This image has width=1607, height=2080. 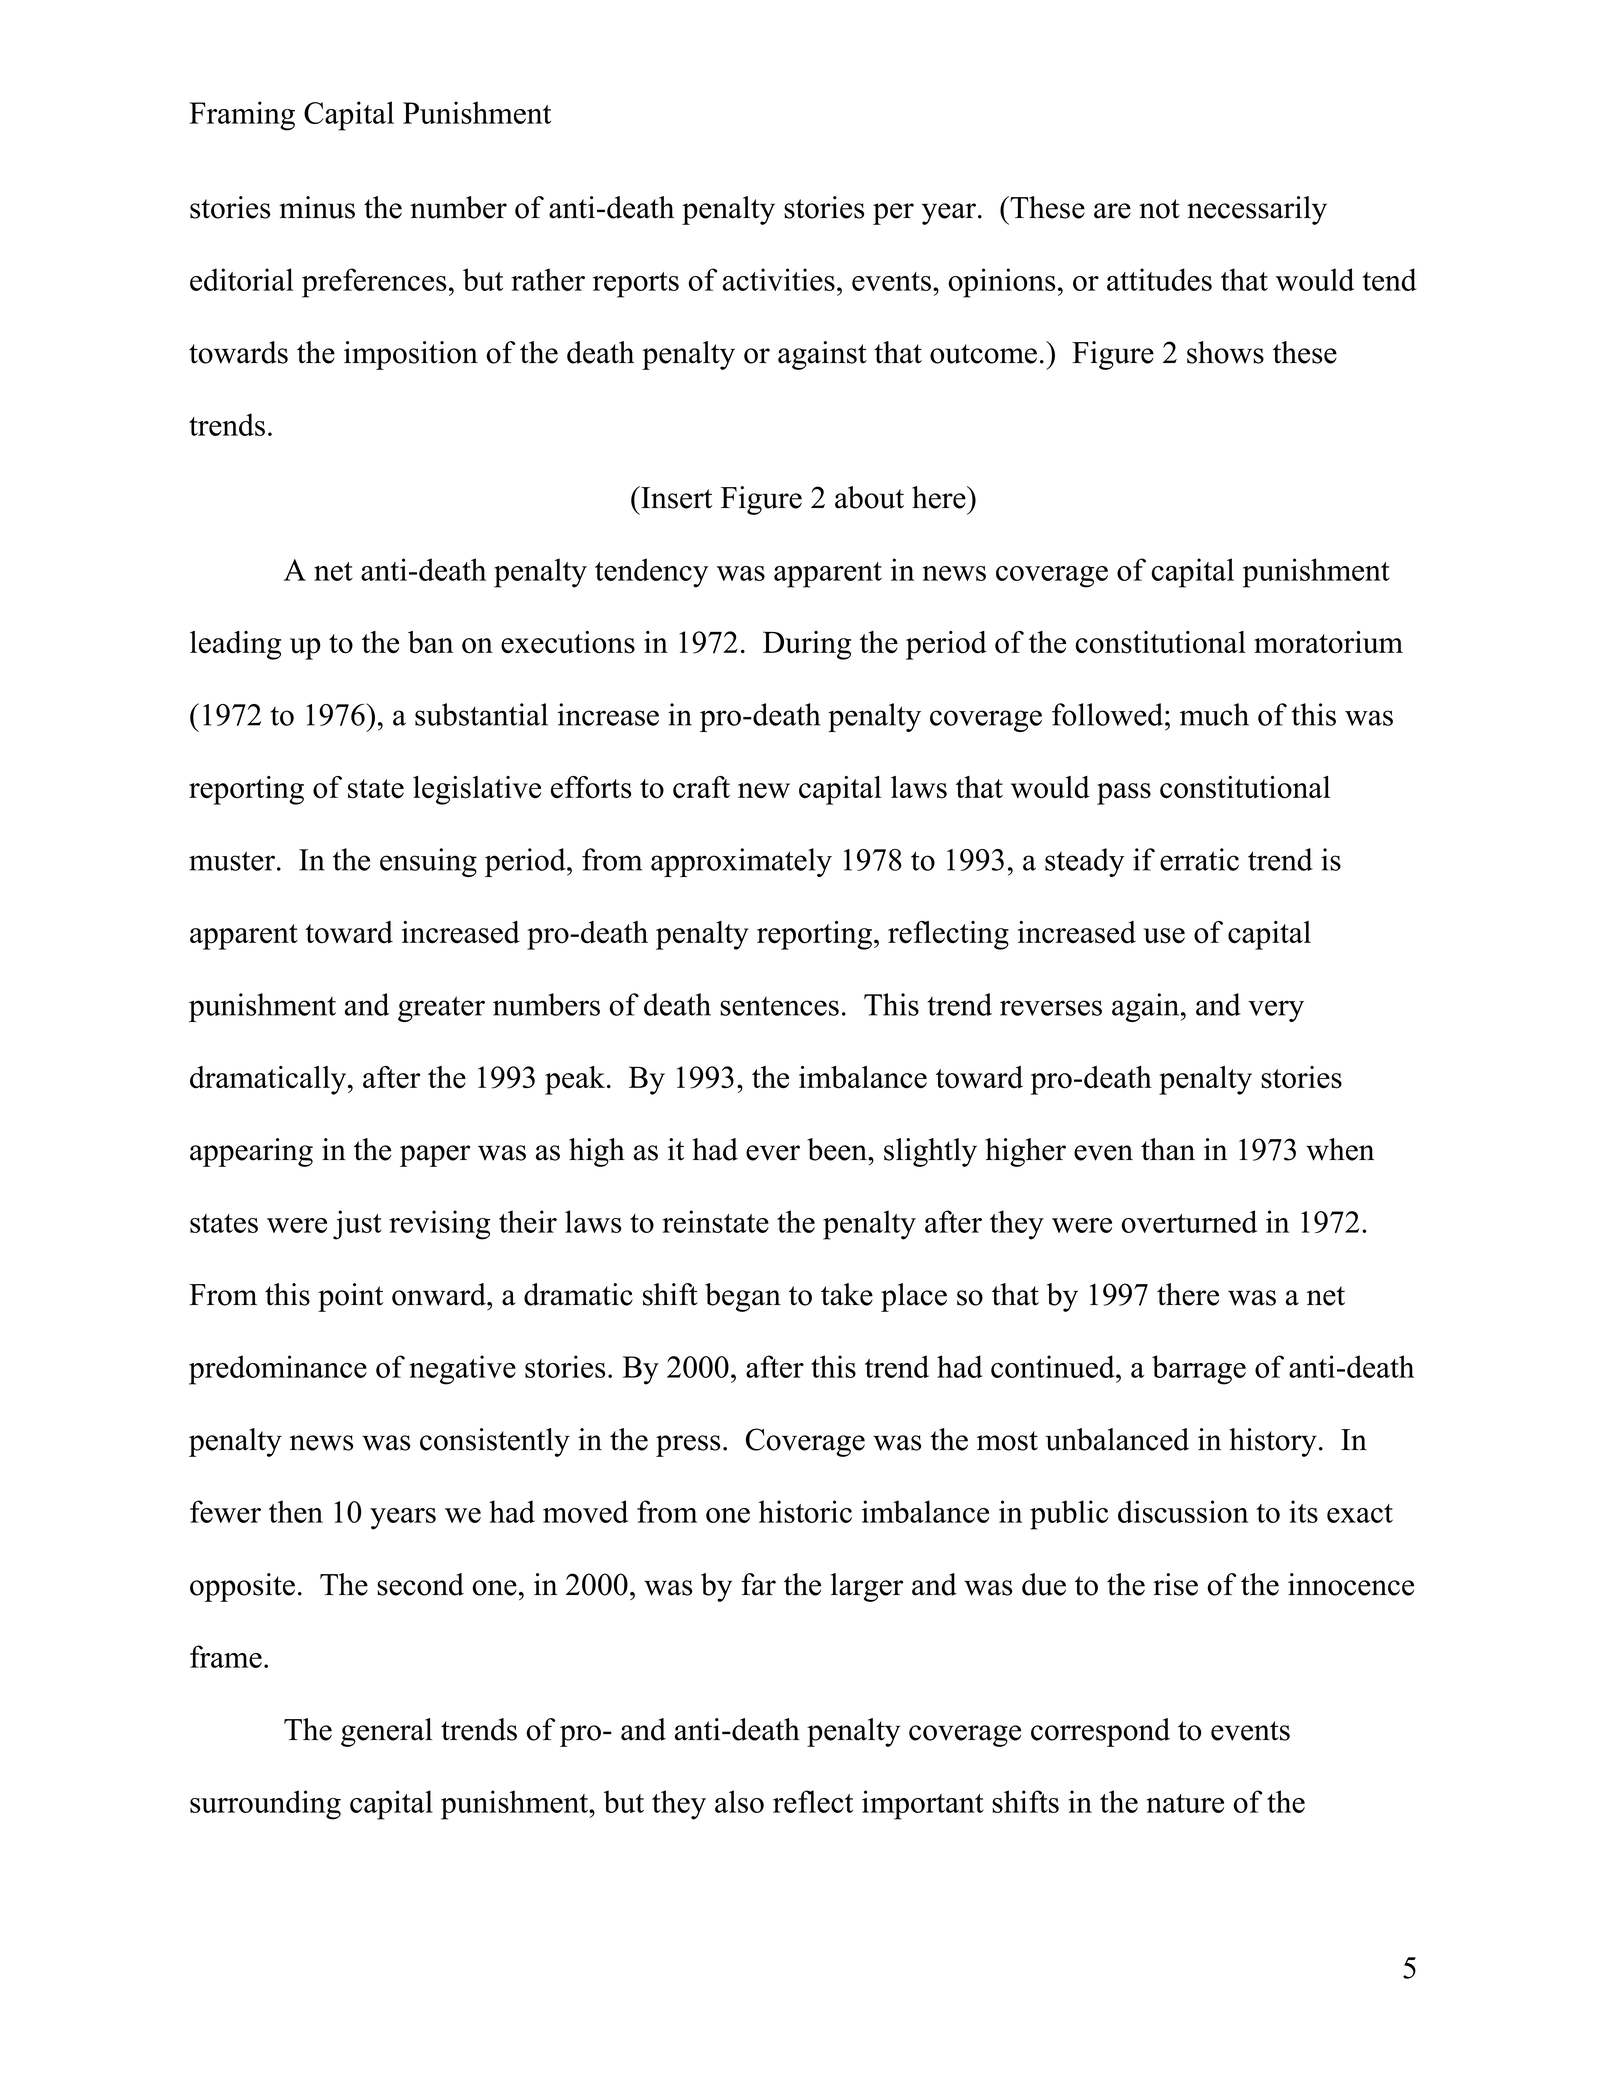 I want to click on use, so click(x=1164, y=936).
